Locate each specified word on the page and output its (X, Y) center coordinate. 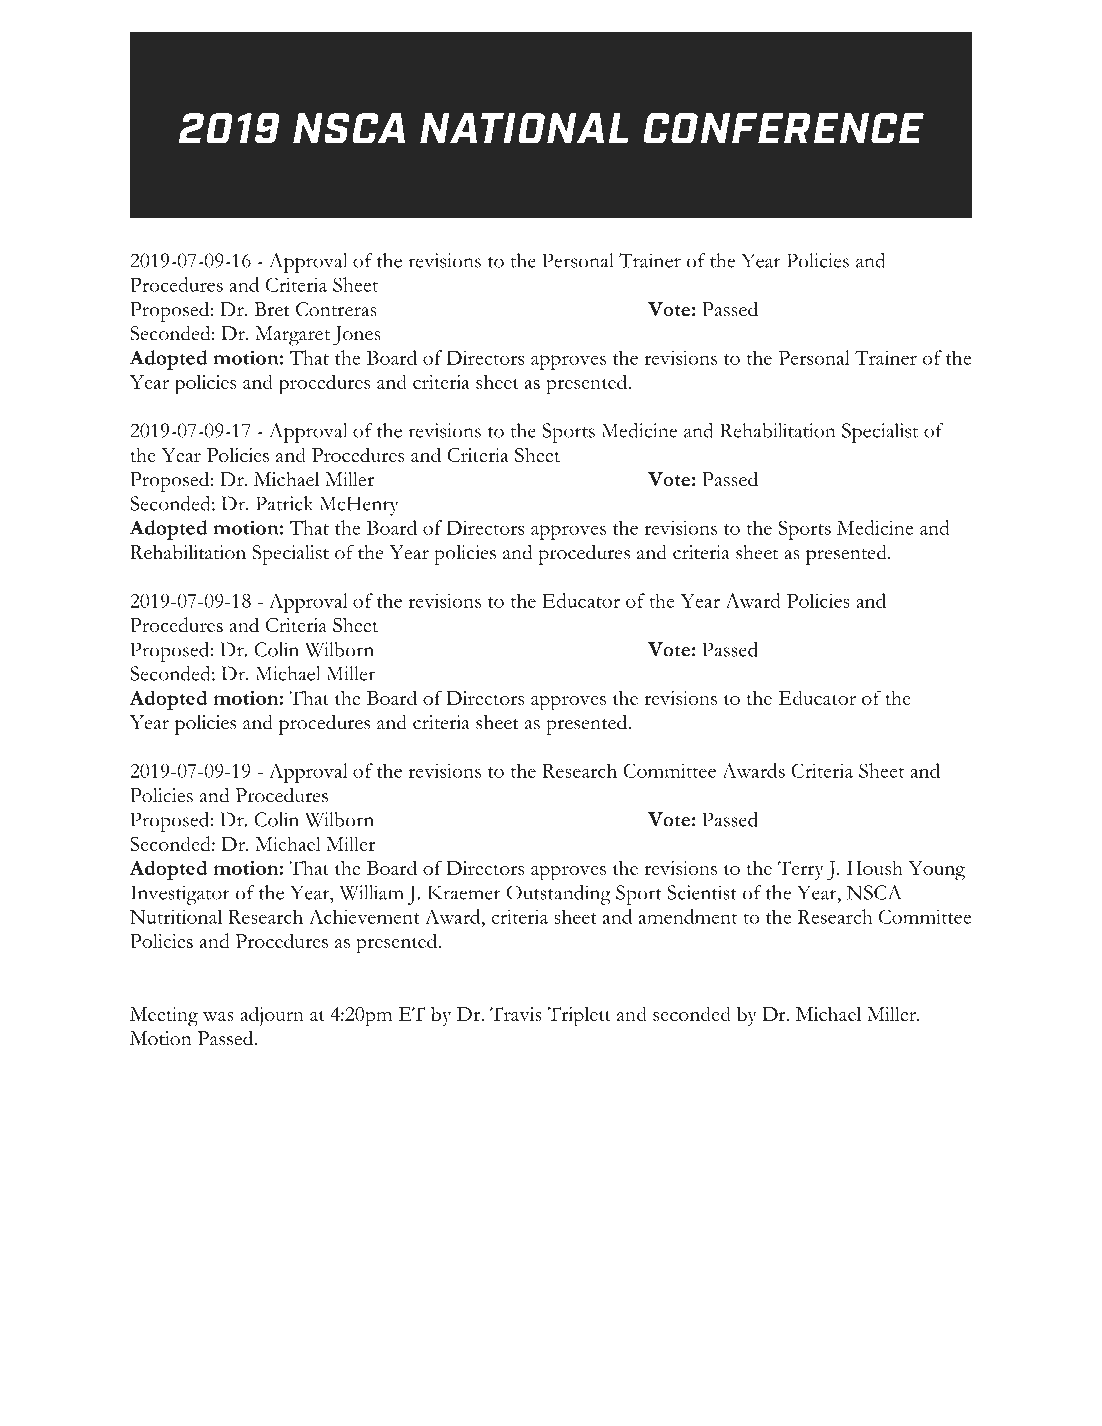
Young (936, 871)
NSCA (874, 892)
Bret (272, 309)
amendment (688, 916)
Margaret (292, 336)
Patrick (284, 503)
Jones (357, 336)
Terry (801, 870)
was (218, 1016)
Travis (516, 1014)
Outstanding (558, 895)
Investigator (180, 895)
